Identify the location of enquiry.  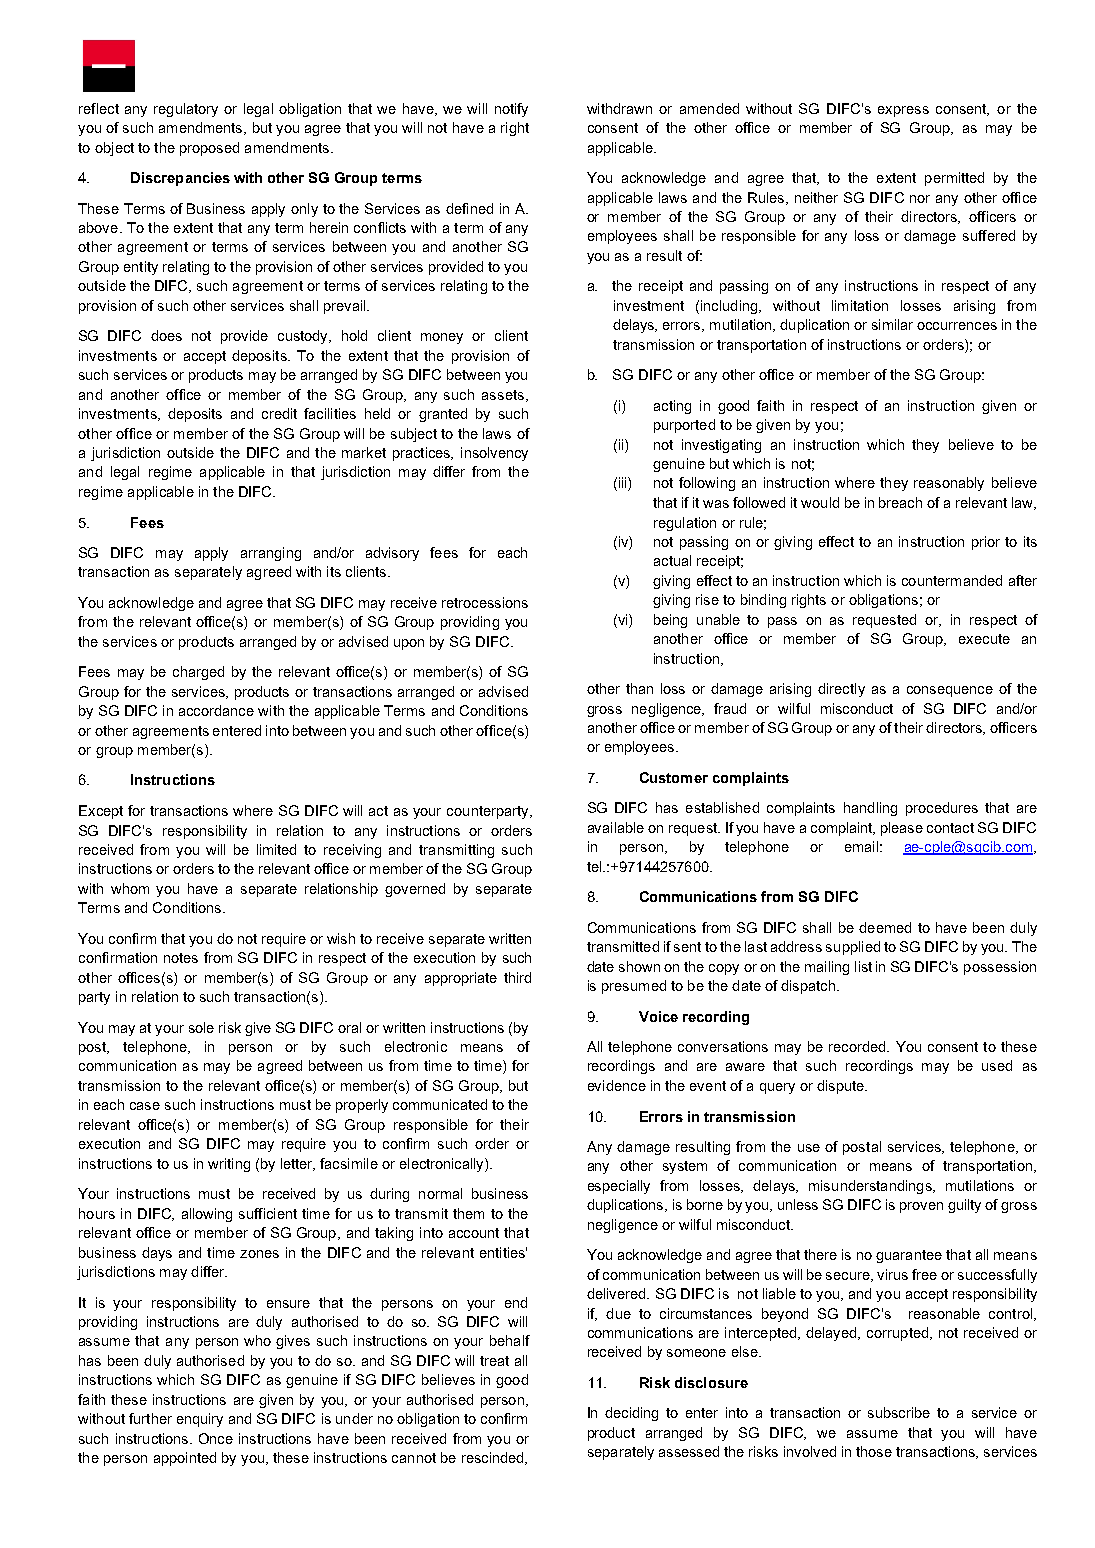
(200, 1420).
